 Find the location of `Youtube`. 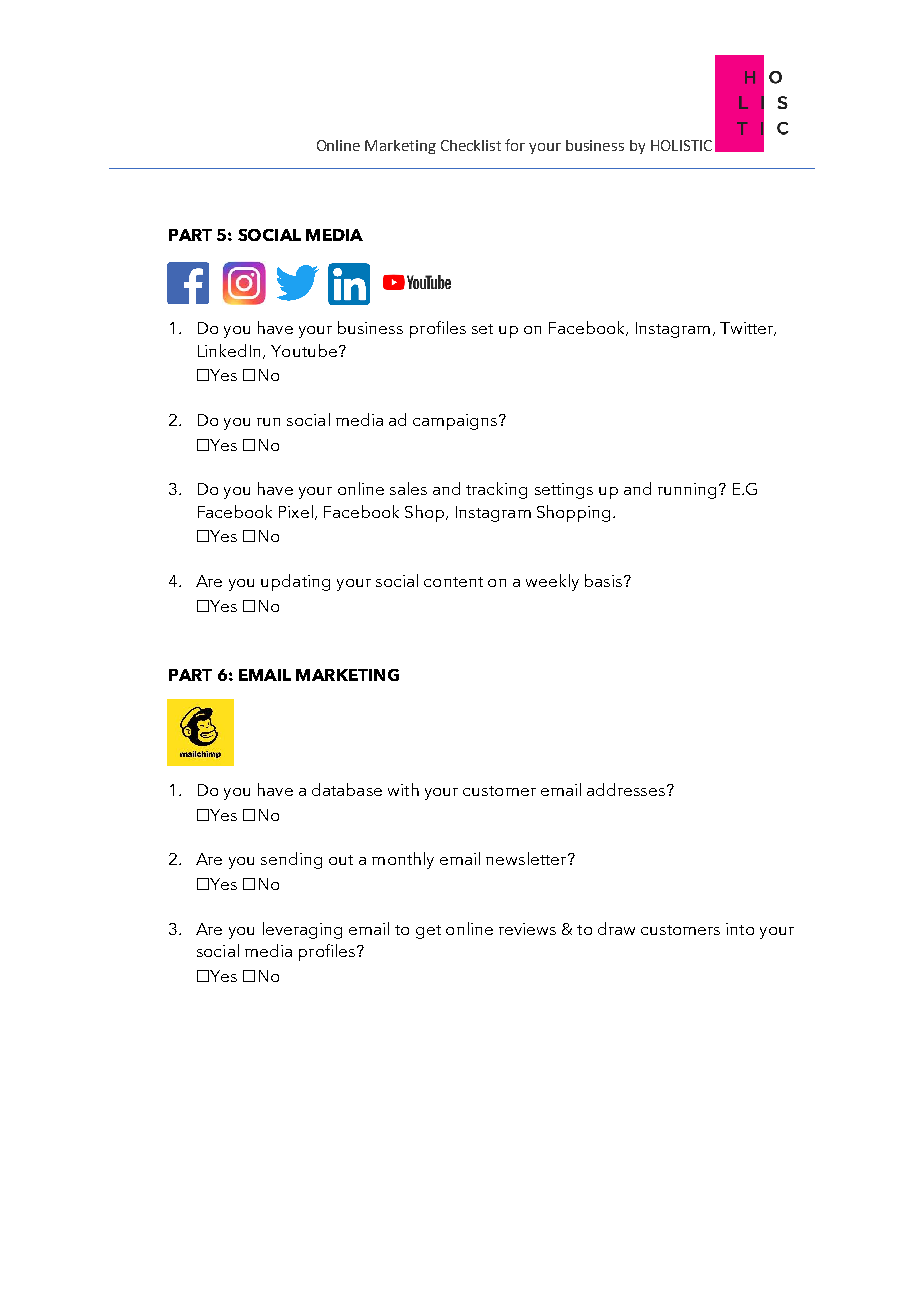

Youtube is located at coordinates (304, 350).
